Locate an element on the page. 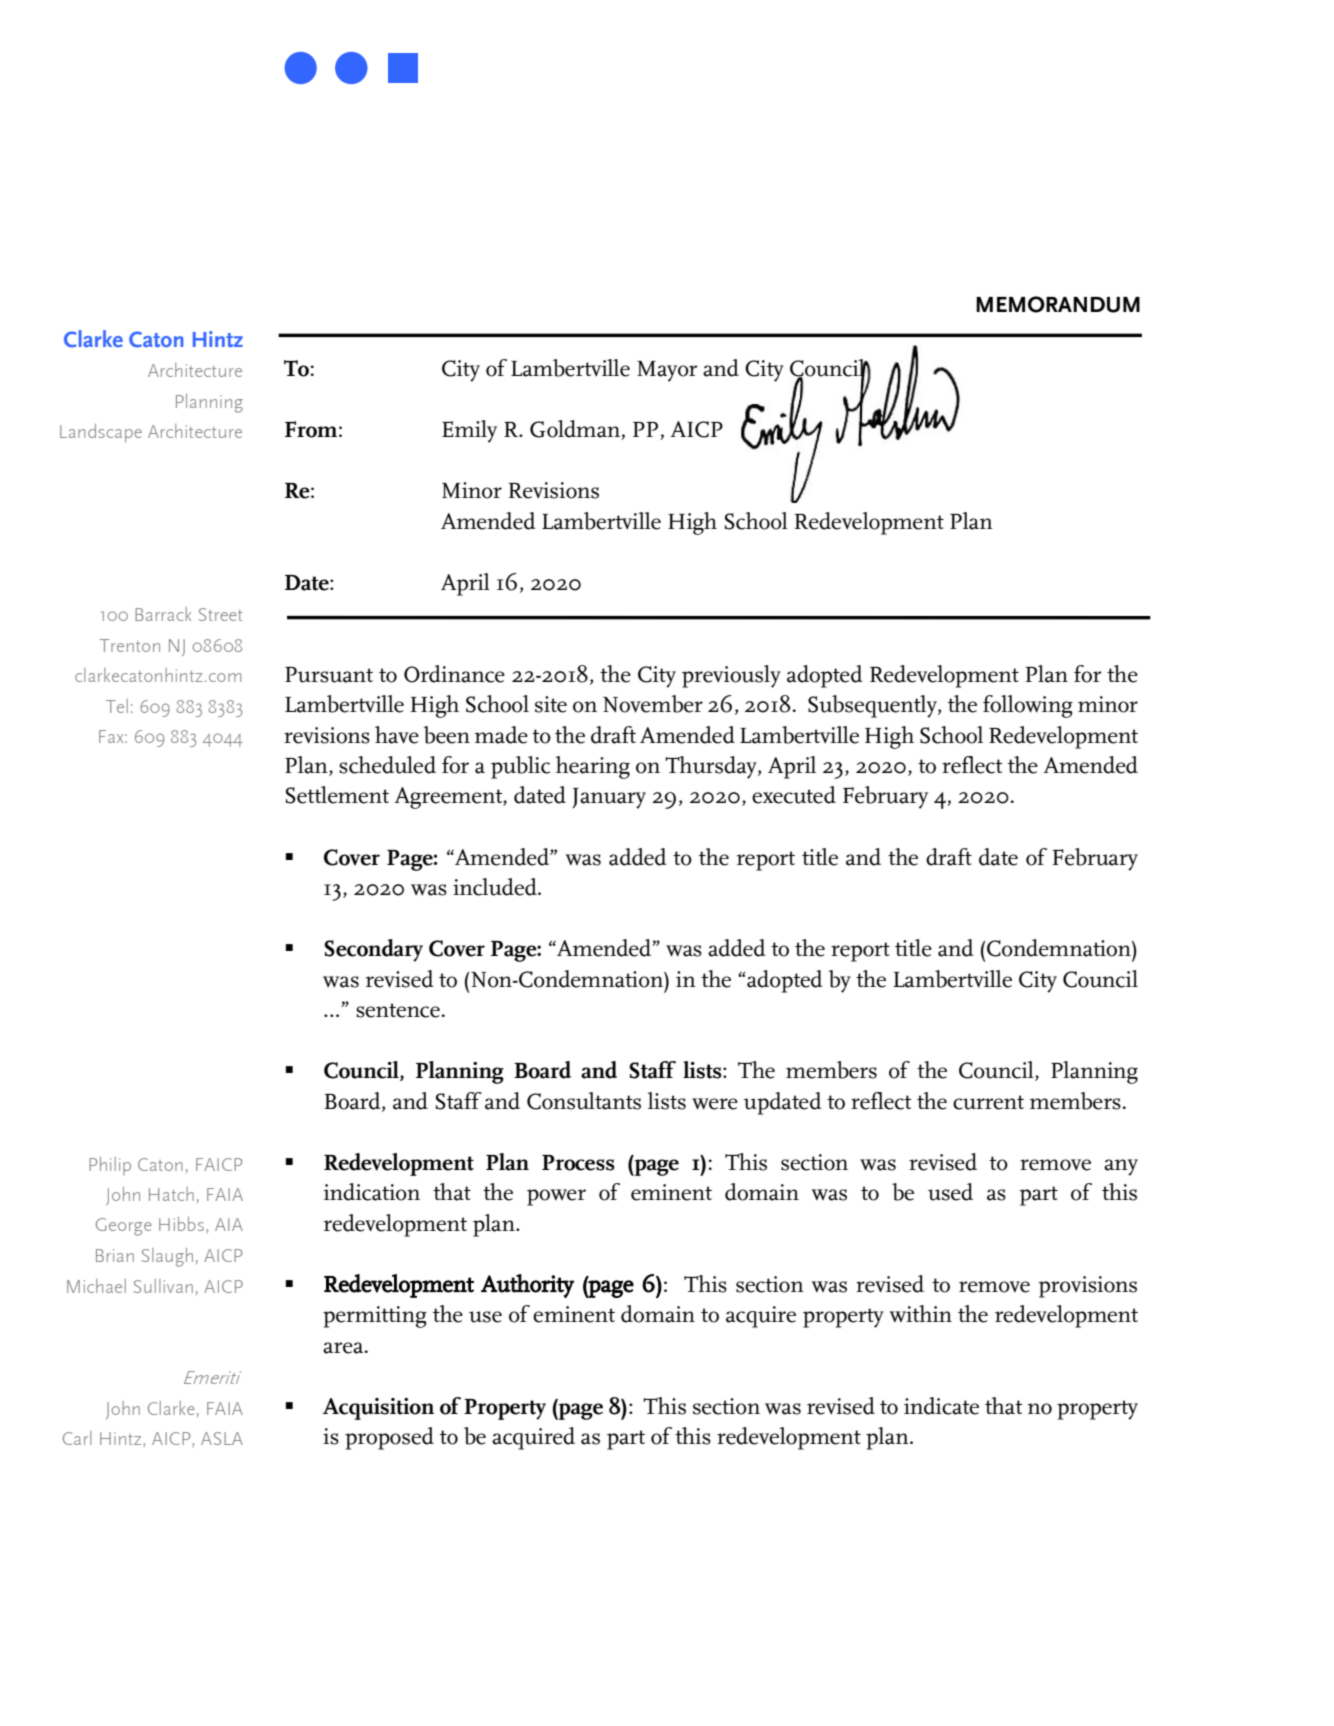 This page has height=1726, width=1334. Tel is located at coordinates (117, 706).
